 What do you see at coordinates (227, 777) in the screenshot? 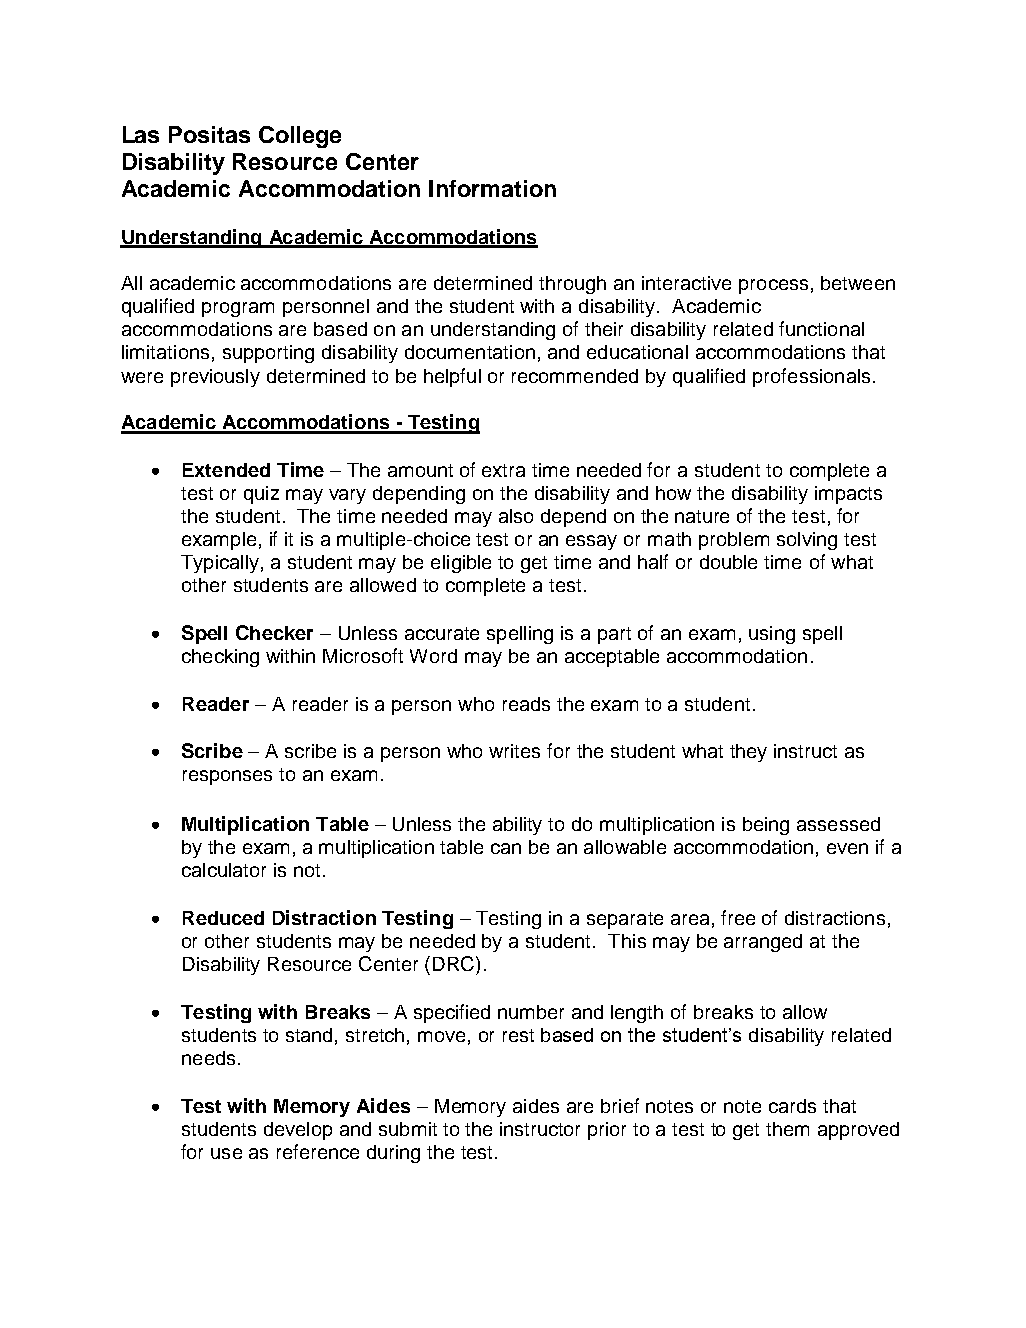
I see `responses` at bounding box center [227, 777].
